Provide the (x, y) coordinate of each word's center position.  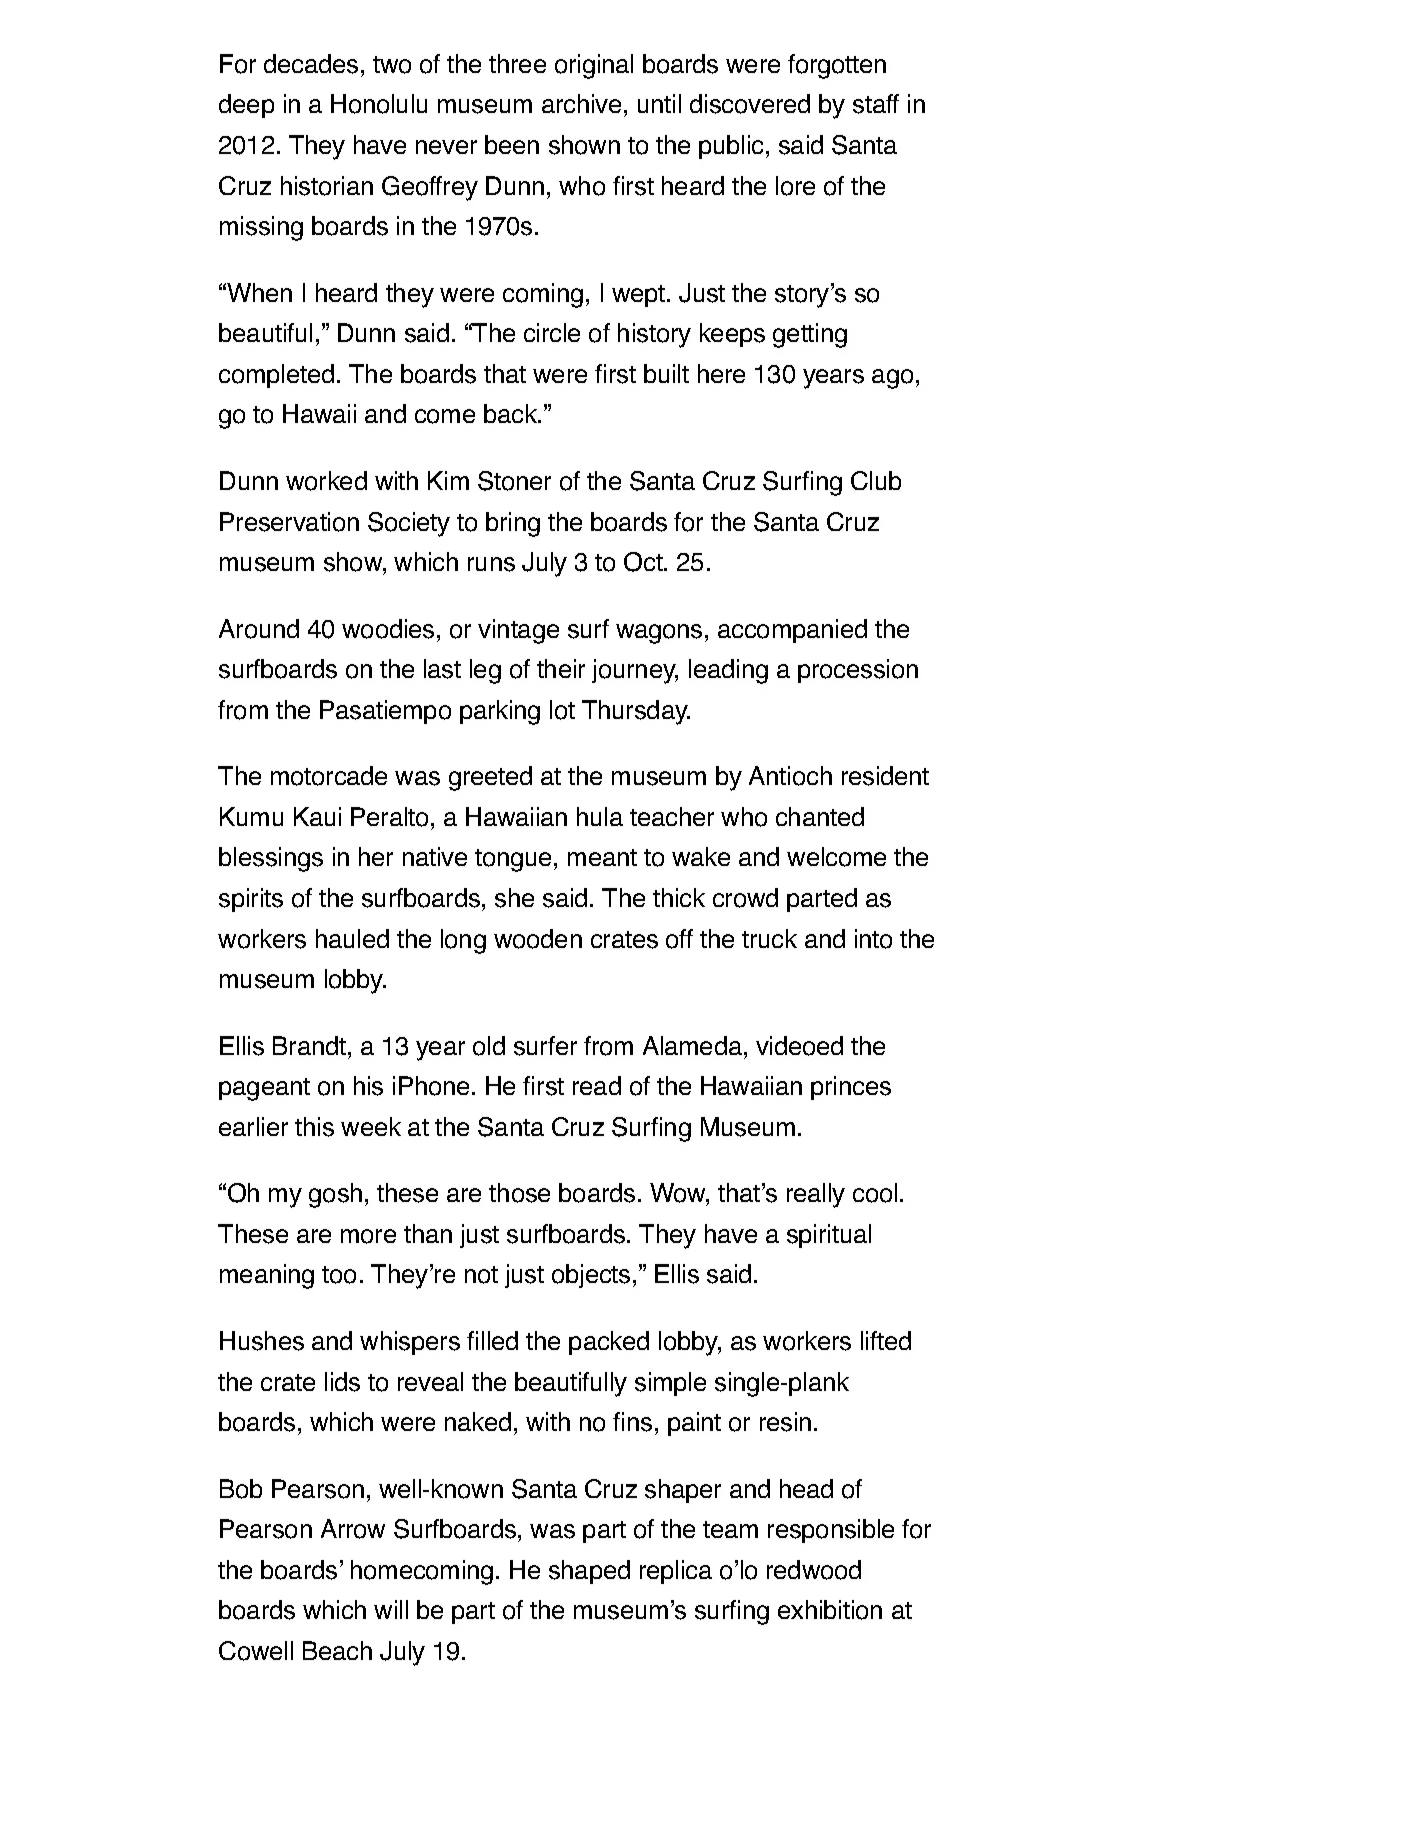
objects (591, 1276)
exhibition (830, 1610)
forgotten (837, 66)
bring (513, 524)
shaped (589, 1572)
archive (581, 103)
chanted (820, 816)
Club (876, 480)
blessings (271, 859)
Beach (337, 1650)
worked (326, 481)
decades (311, 64)
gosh (335, 1195)
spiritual (829, 1236)
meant (602, 857)
